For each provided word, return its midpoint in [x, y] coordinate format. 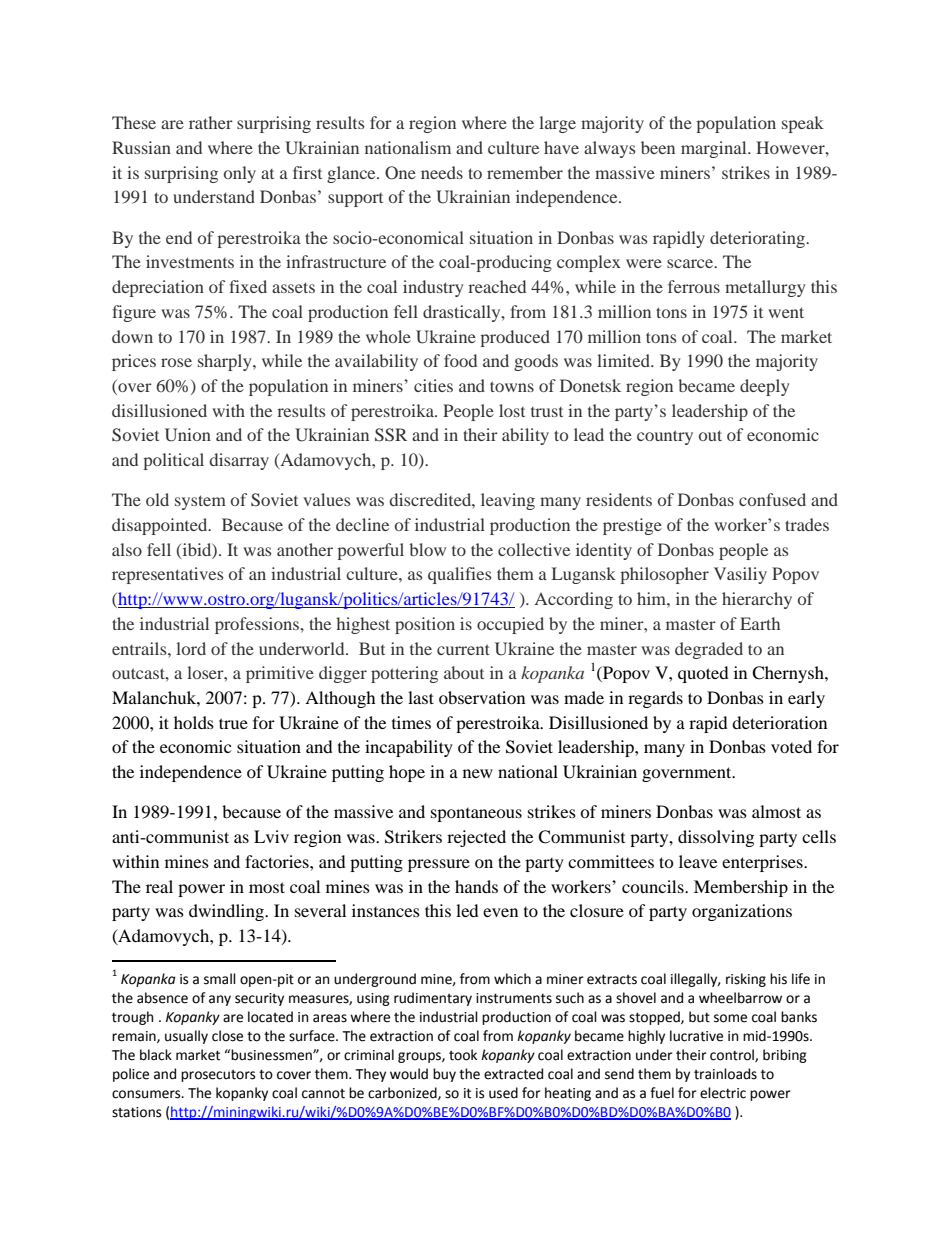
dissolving [716, 838]
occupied [510, 625]
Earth [760, 623]
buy [444, 1075]
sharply [226, 362]
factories [278, 861]
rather [211, 122]
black [156, 1055]
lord [191, 648]
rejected [476, 838]
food [460, 360]
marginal [715, 149]
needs [442, 172]
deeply [765, 387]
